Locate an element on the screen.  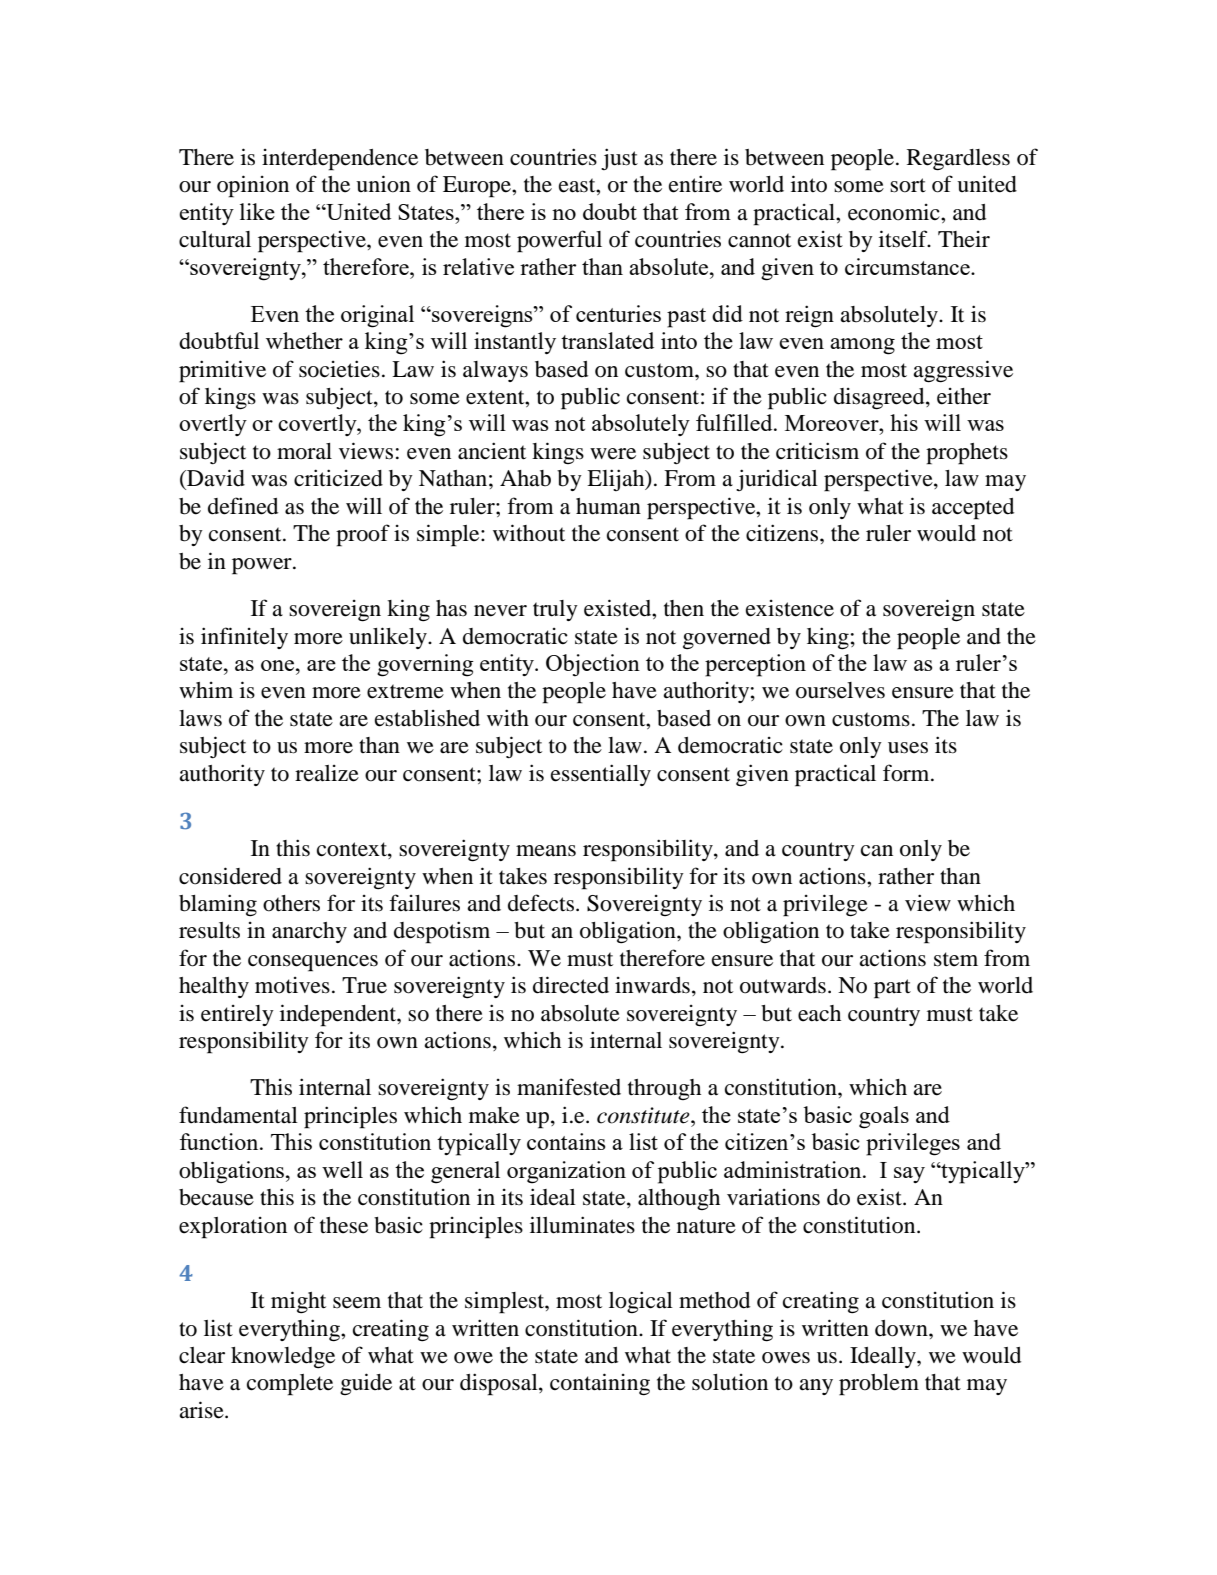
problem is located at coordinates (879, 1385).
